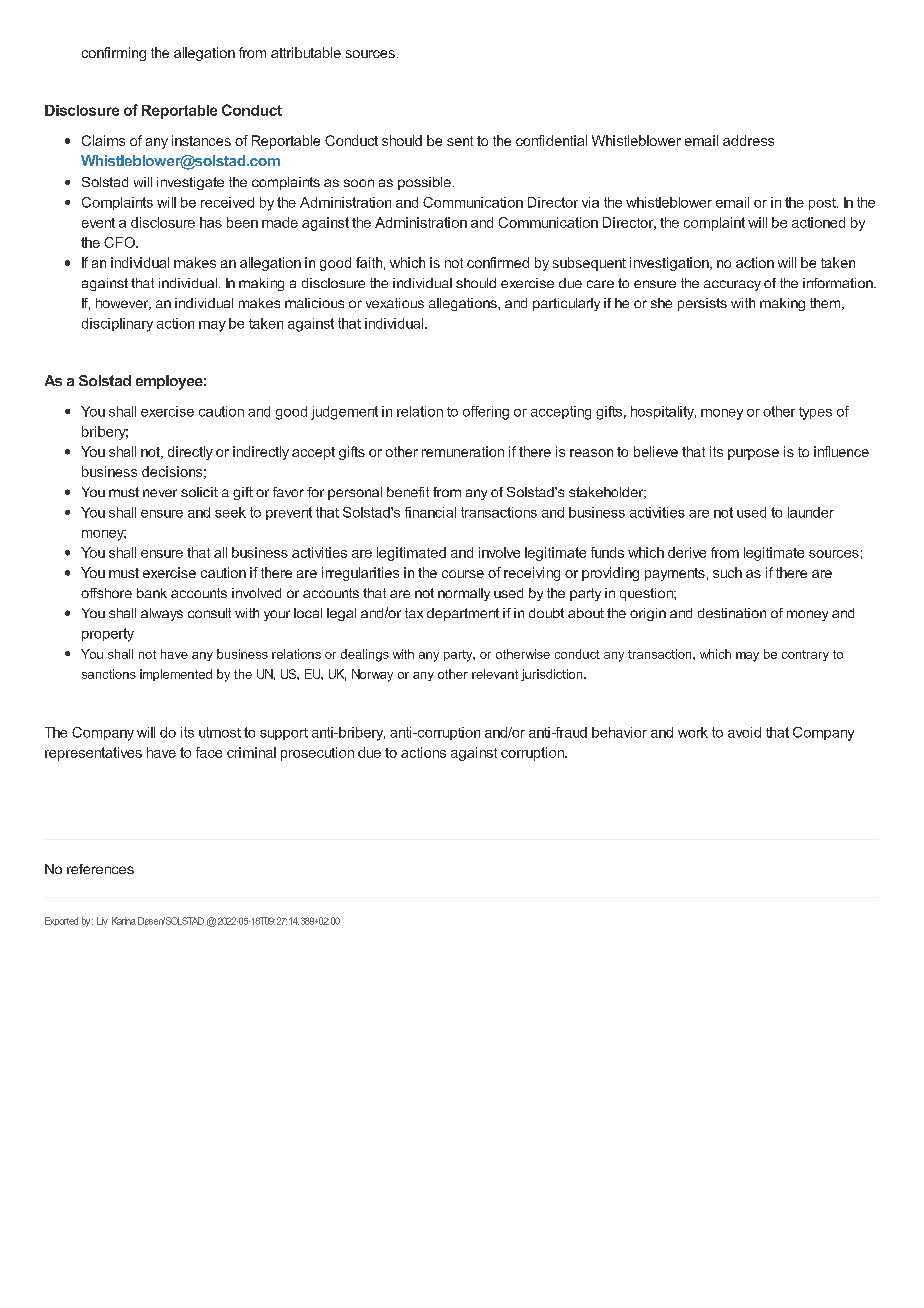 The height and width of the document is (1308, 924). Describe the element at coordinates (486, 413) in the document. I see `offering` at that location.
